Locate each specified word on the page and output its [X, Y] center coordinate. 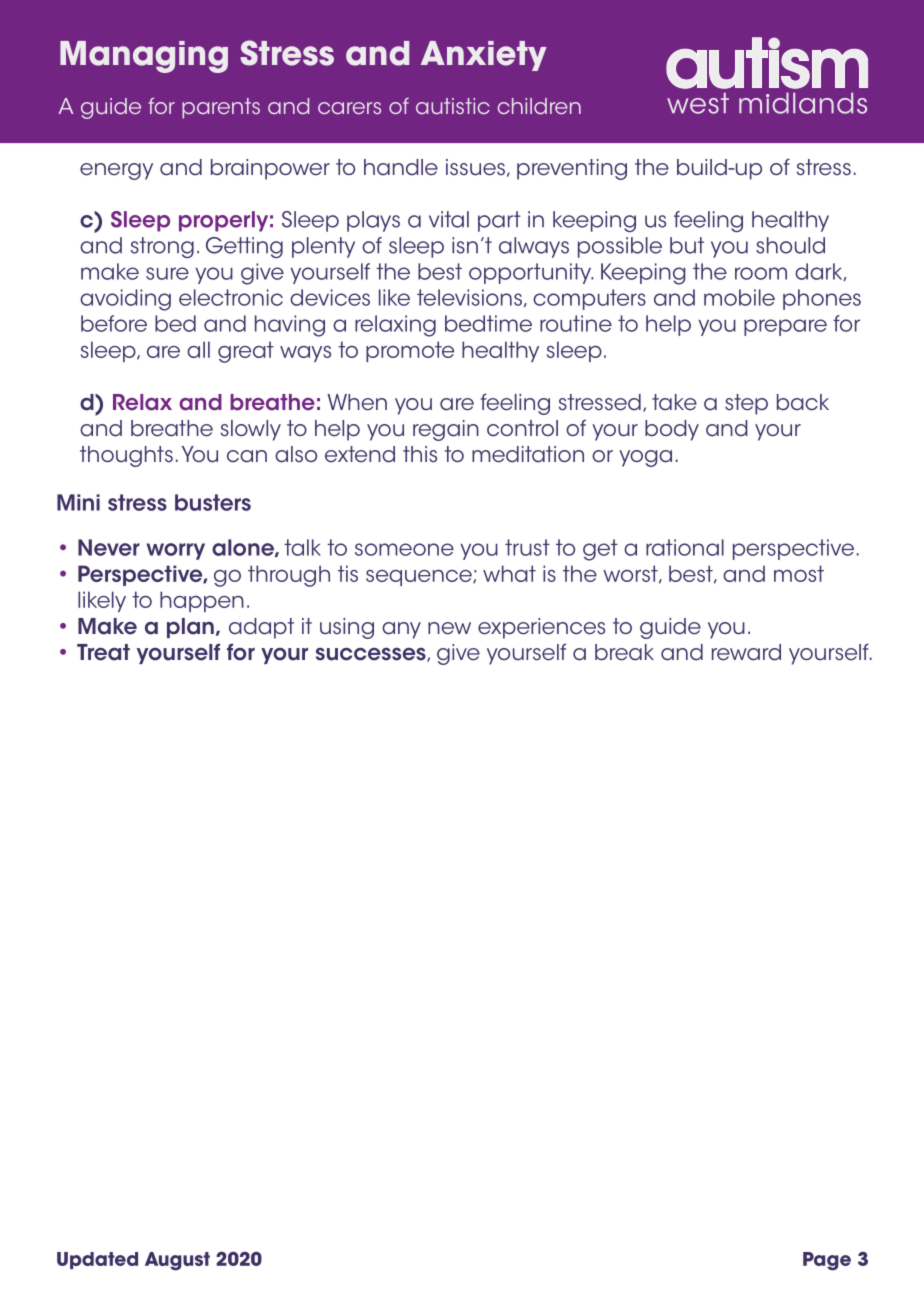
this [420, 454]
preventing [572, 169]
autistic [453, 106]
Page [827, 1261]
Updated [97, 1260]
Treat [103, 652]
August [177, 1261]
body [672, 430]
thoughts [126, 456]
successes [372, 654]
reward [746, 652]
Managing [144, 57]
